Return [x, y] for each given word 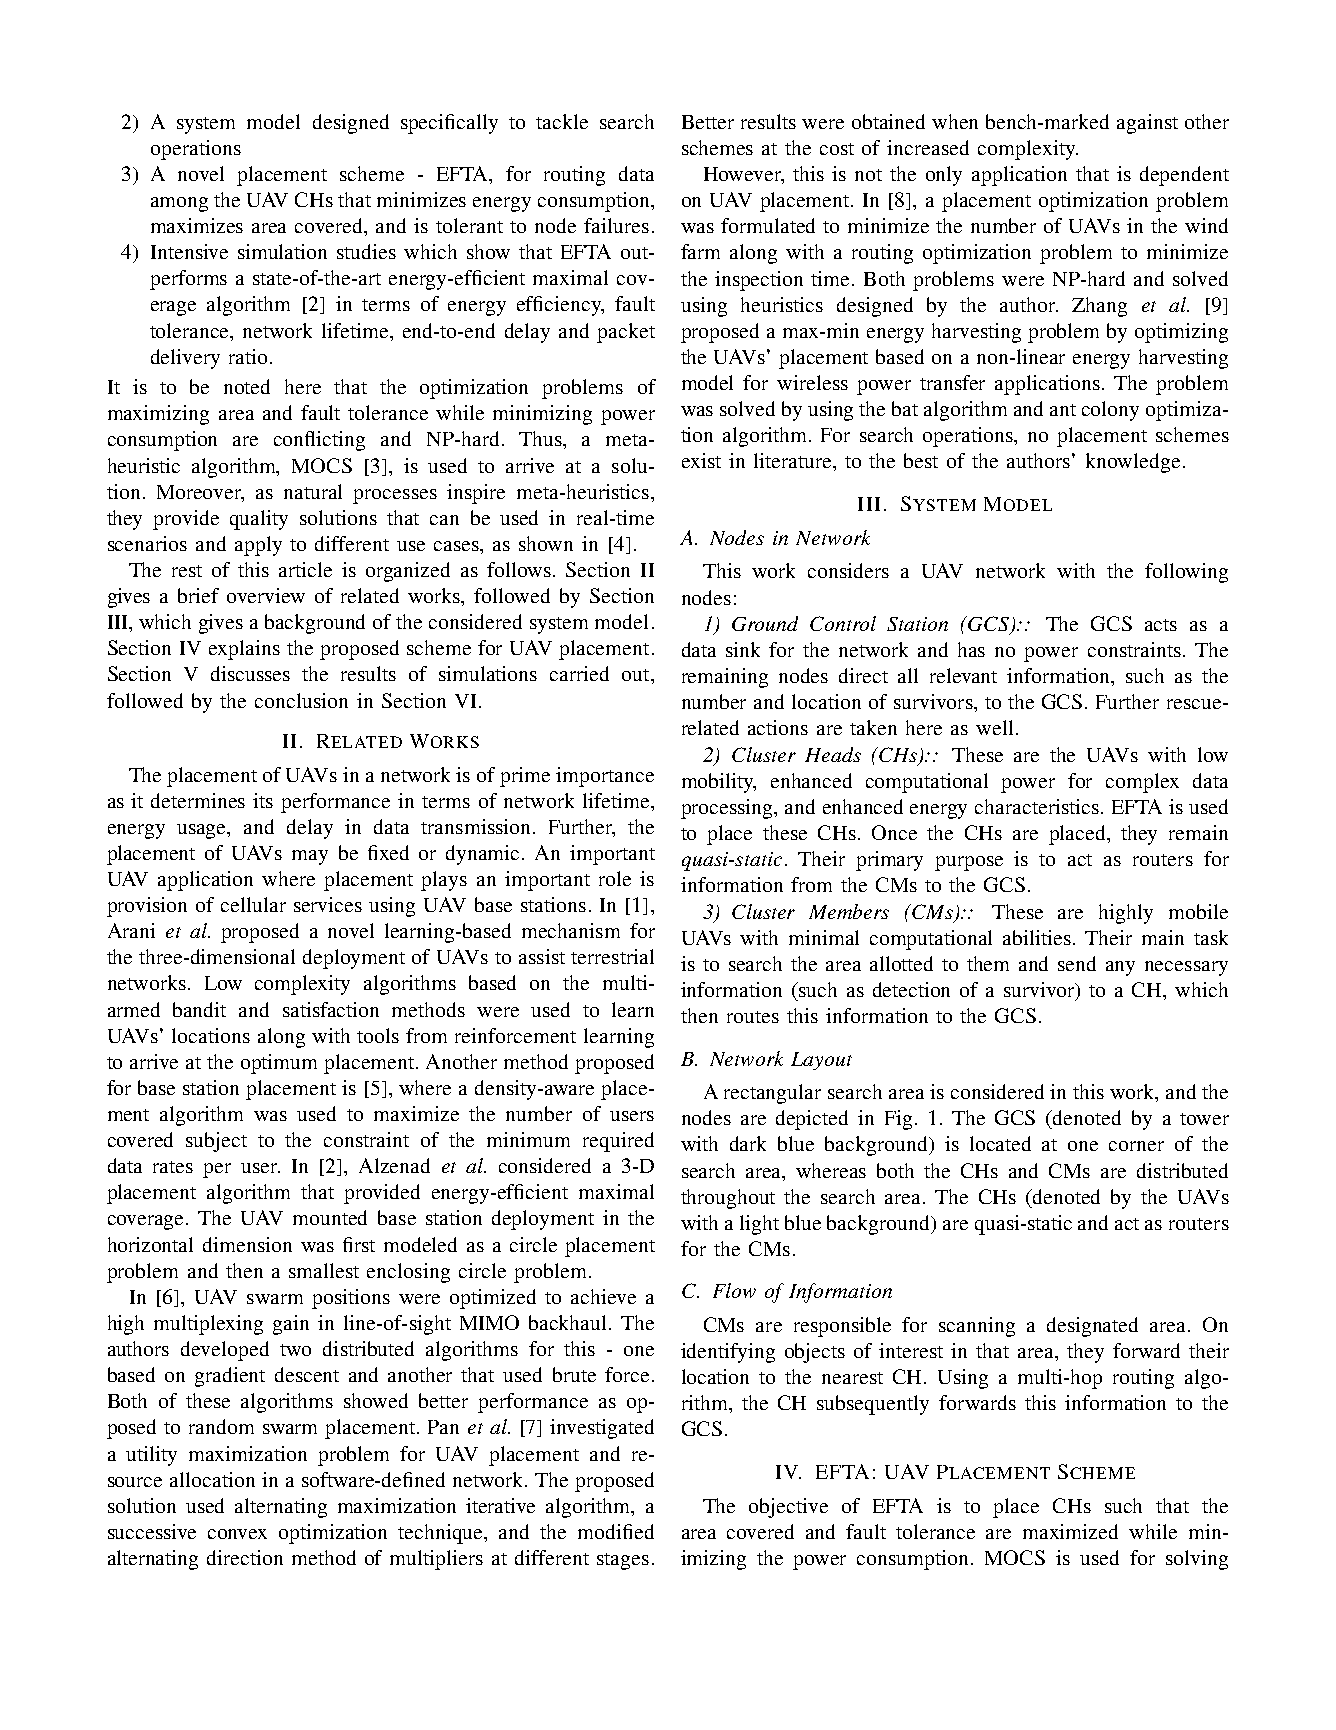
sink [743, 649]
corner [1136, 1146]
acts [1161, 625]
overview [266, 595]
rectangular [772, 1094]
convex [237, 1534]
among [179, 204]
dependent [1184, 176]
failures [616, 225]
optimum [279, 1064]
